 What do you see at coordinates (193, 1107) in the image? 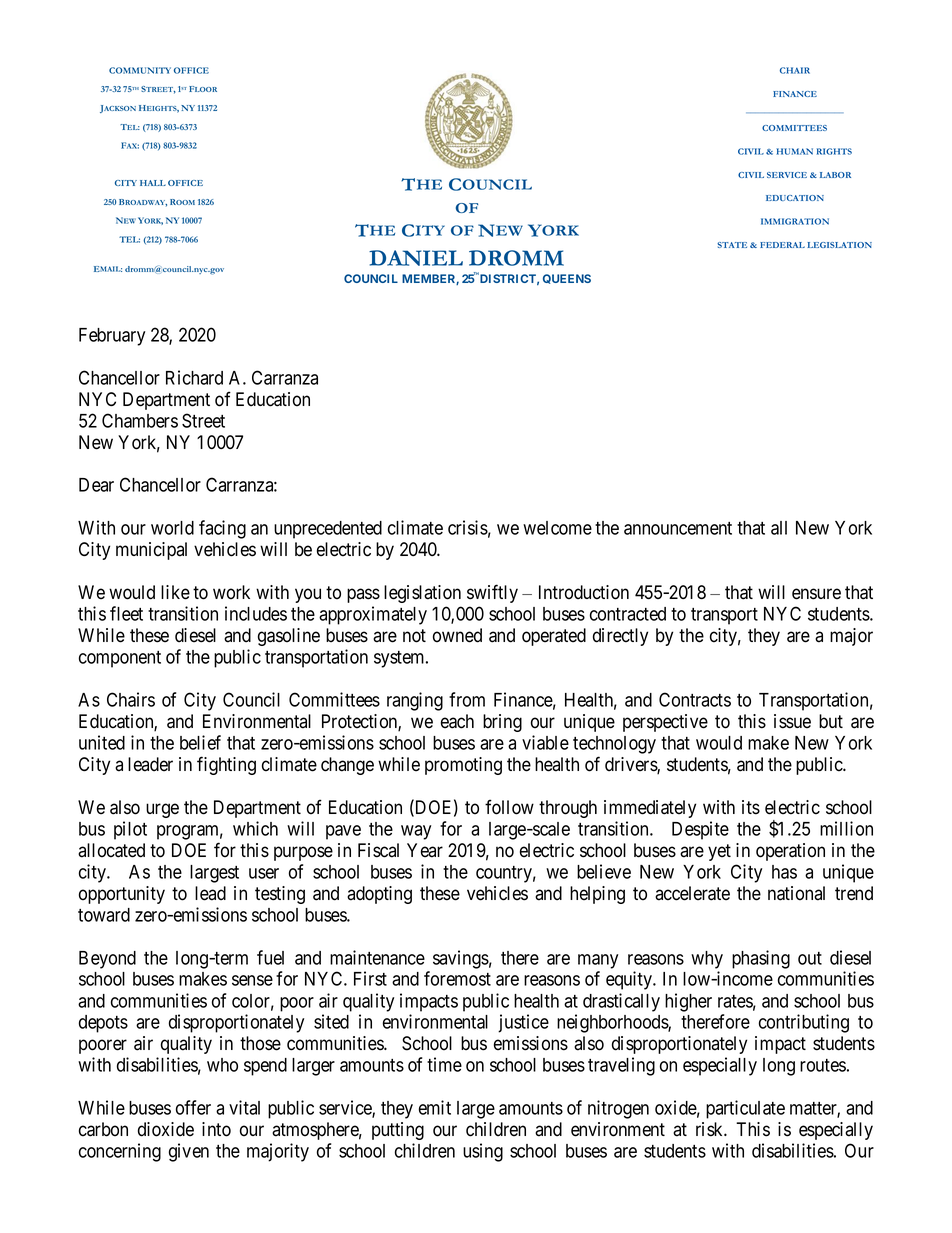
I see `offer` at bounding box center [193, 1107].
